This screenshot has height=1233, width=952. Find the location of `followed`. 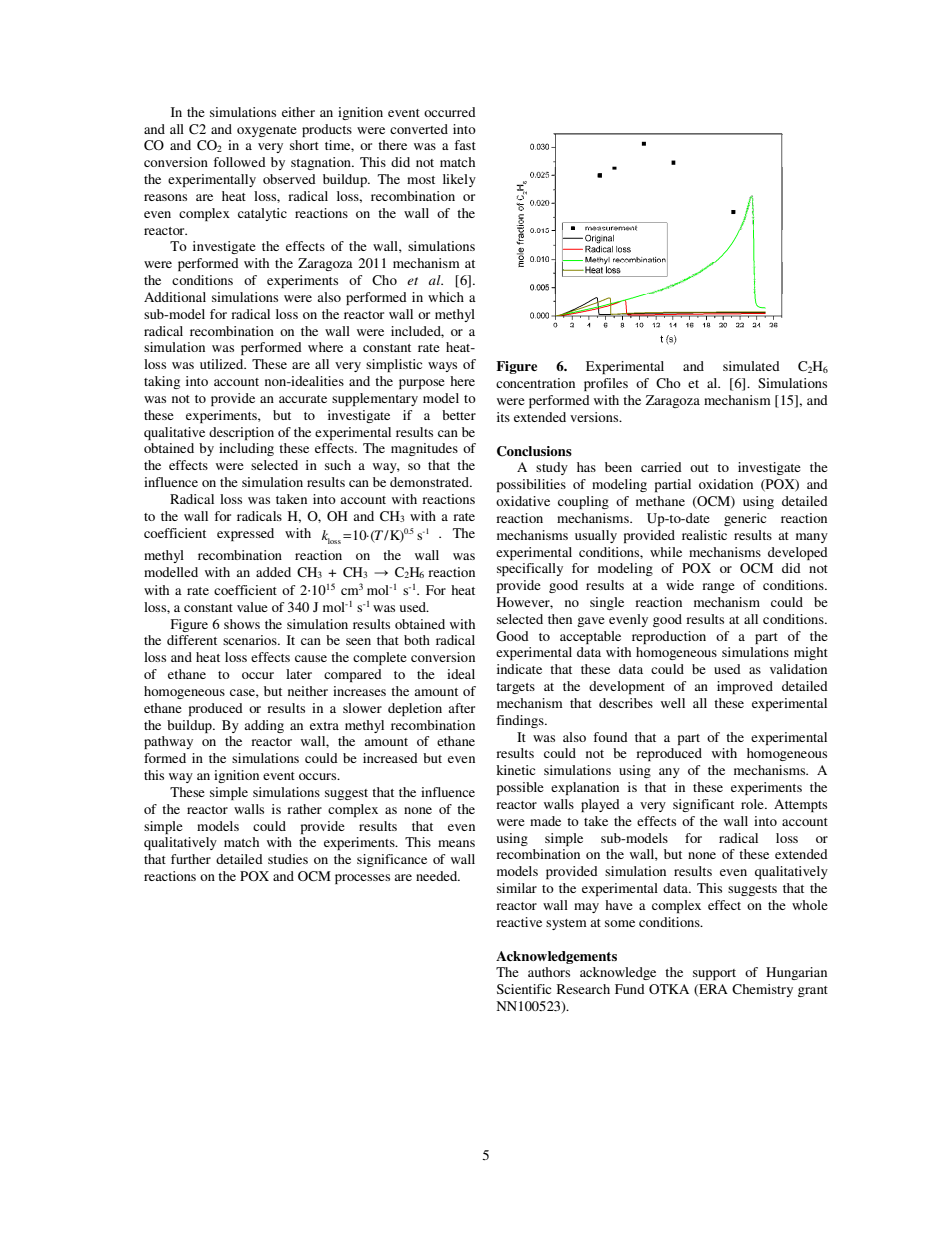

followed is located at coordinates (239, 162).
